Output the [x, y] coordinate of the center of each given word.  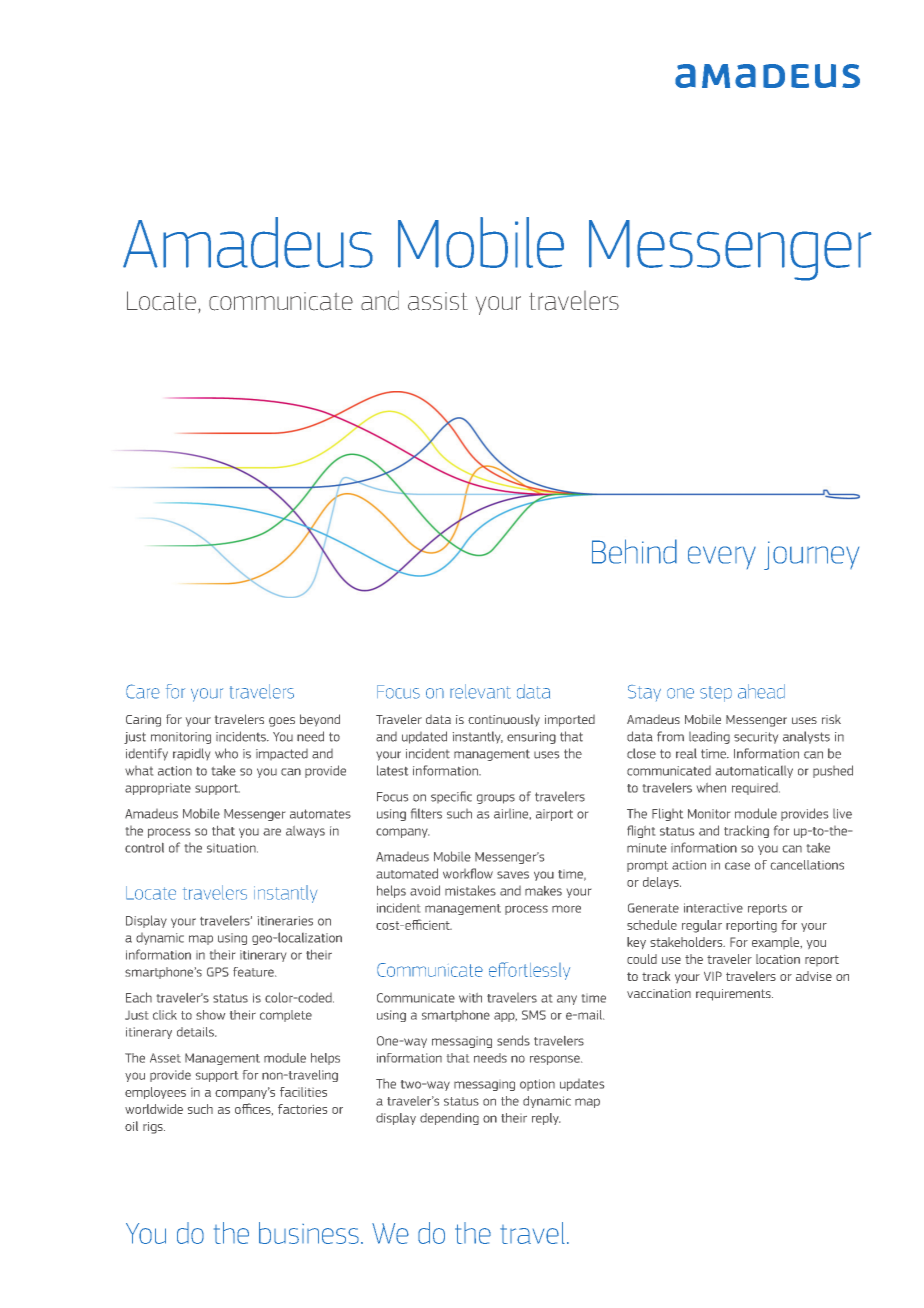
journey [811, 555]
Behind [634, 551]
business [309, 1233]
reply [546, 1119]
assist [438, 301]
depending [449, 1119]
